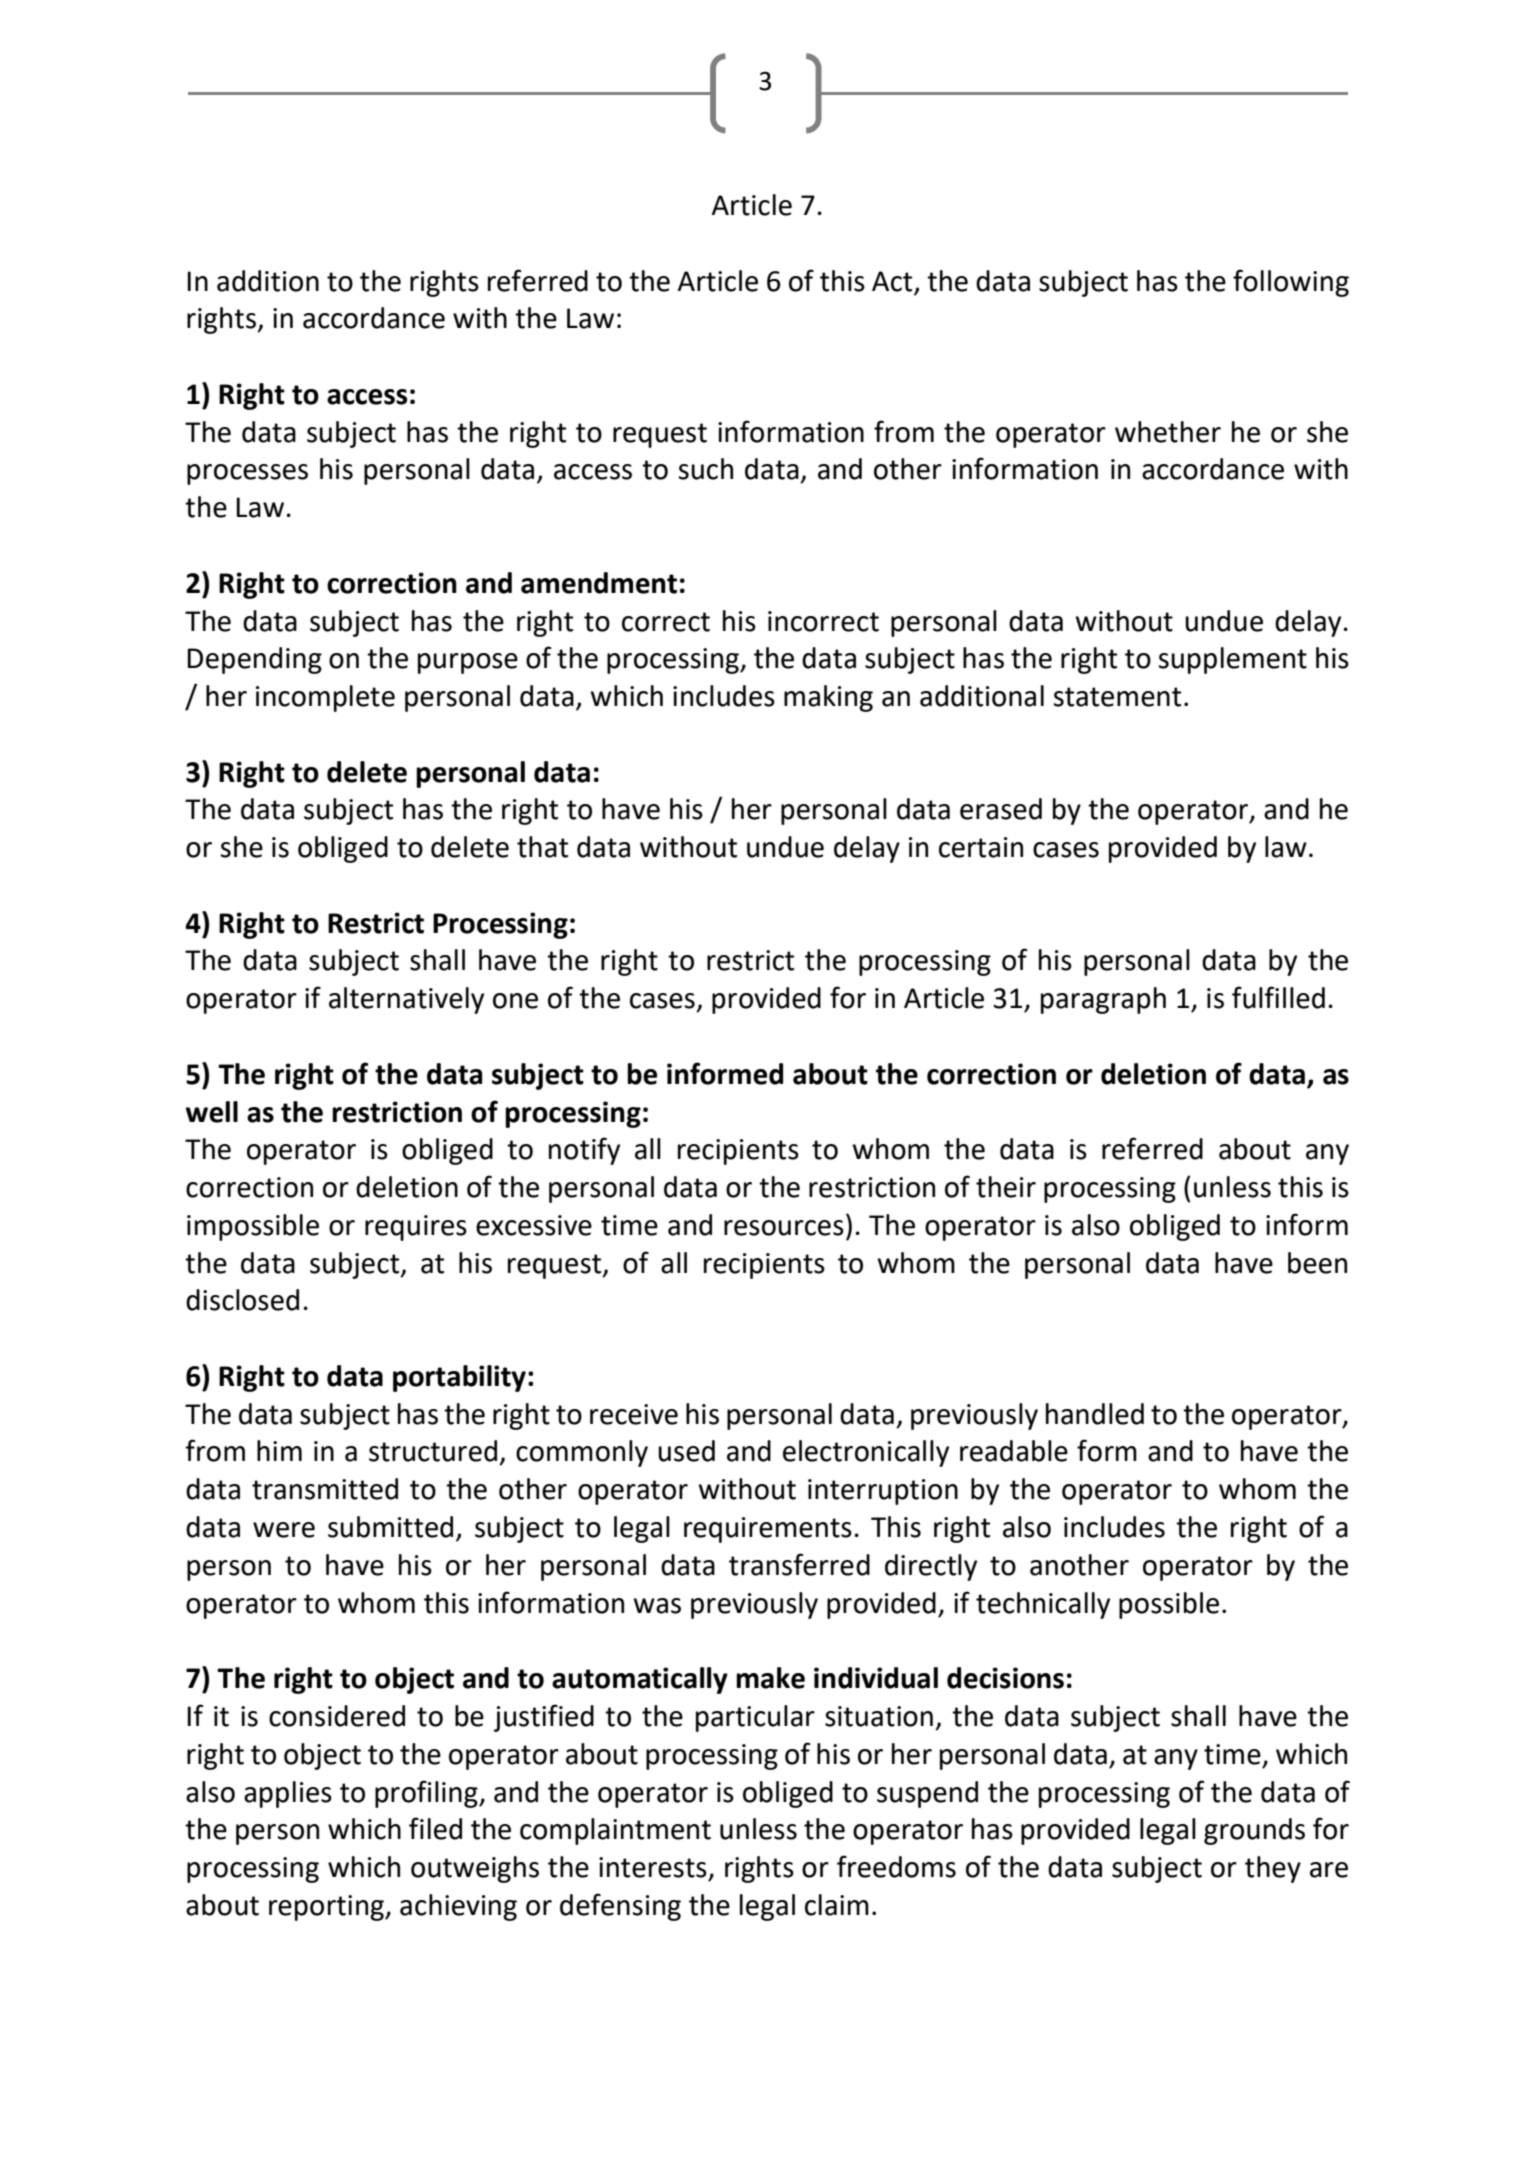  What do you see at coordinates (1291, 283) in the screenshot?
I see `following` at bounding box center [1291, 283].
